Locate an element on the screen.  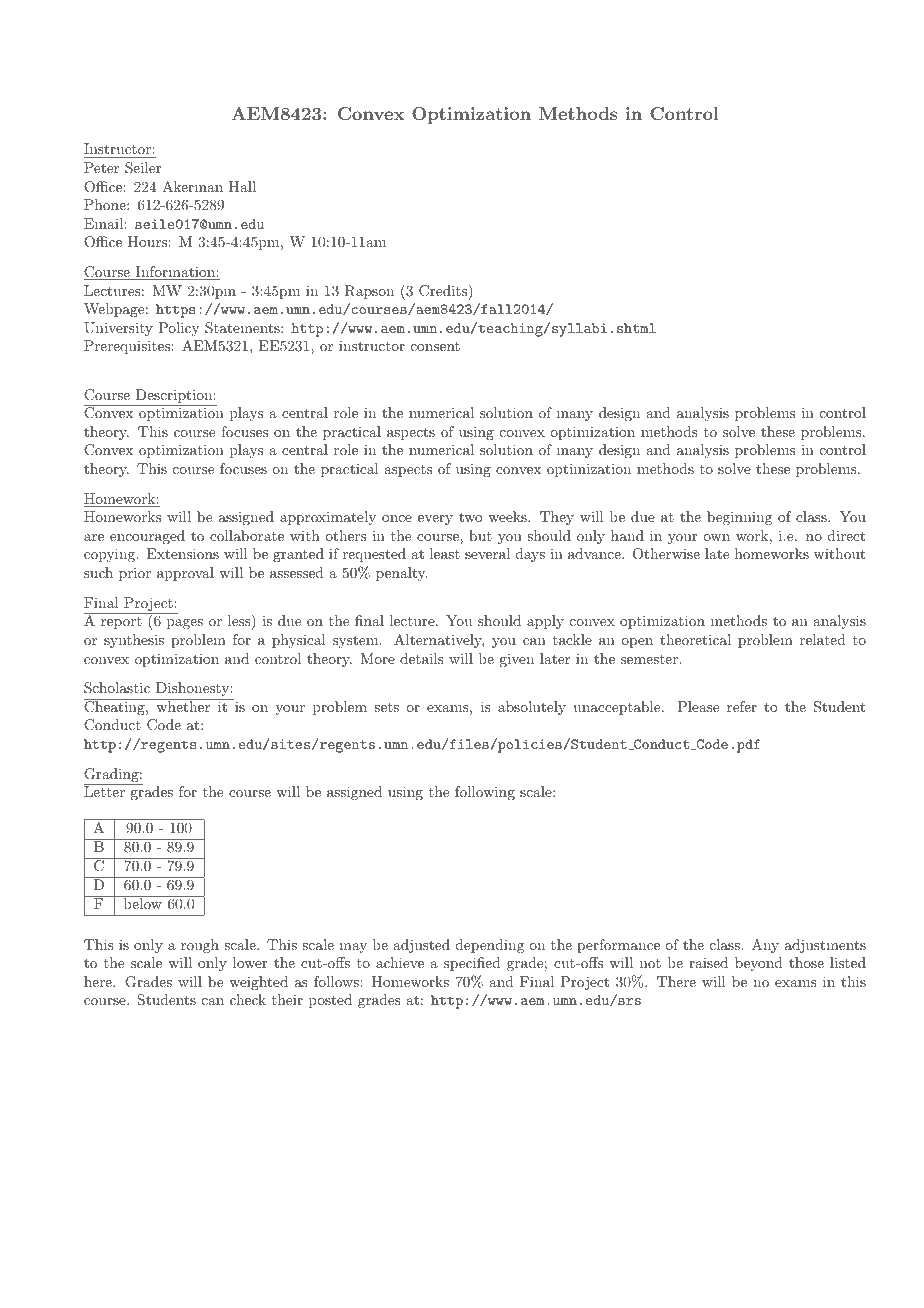
Credits is located at coordinates (443, 291).
